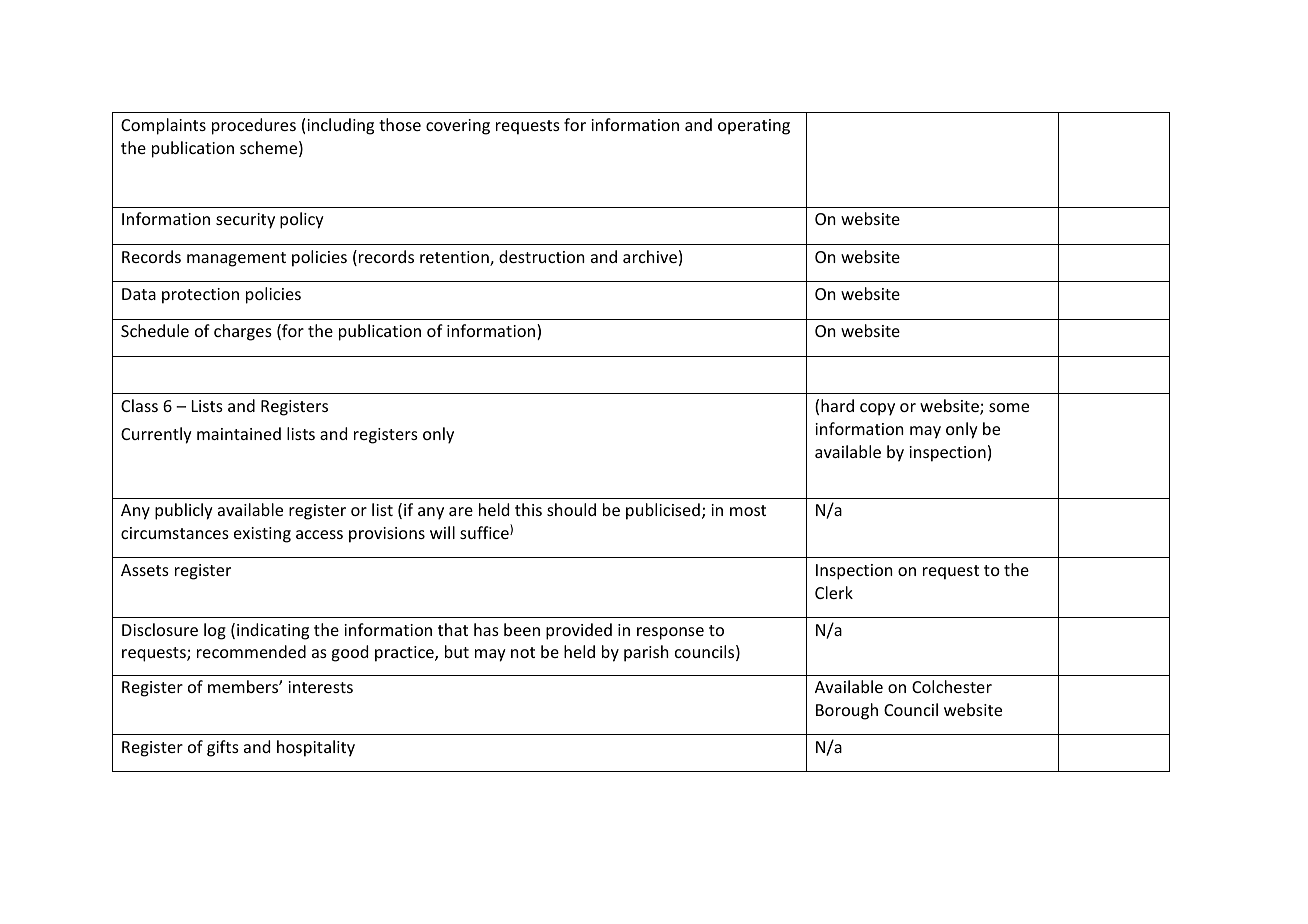 This document has height=924, width=1308. I want to click on procedures, so click(254, 126).
